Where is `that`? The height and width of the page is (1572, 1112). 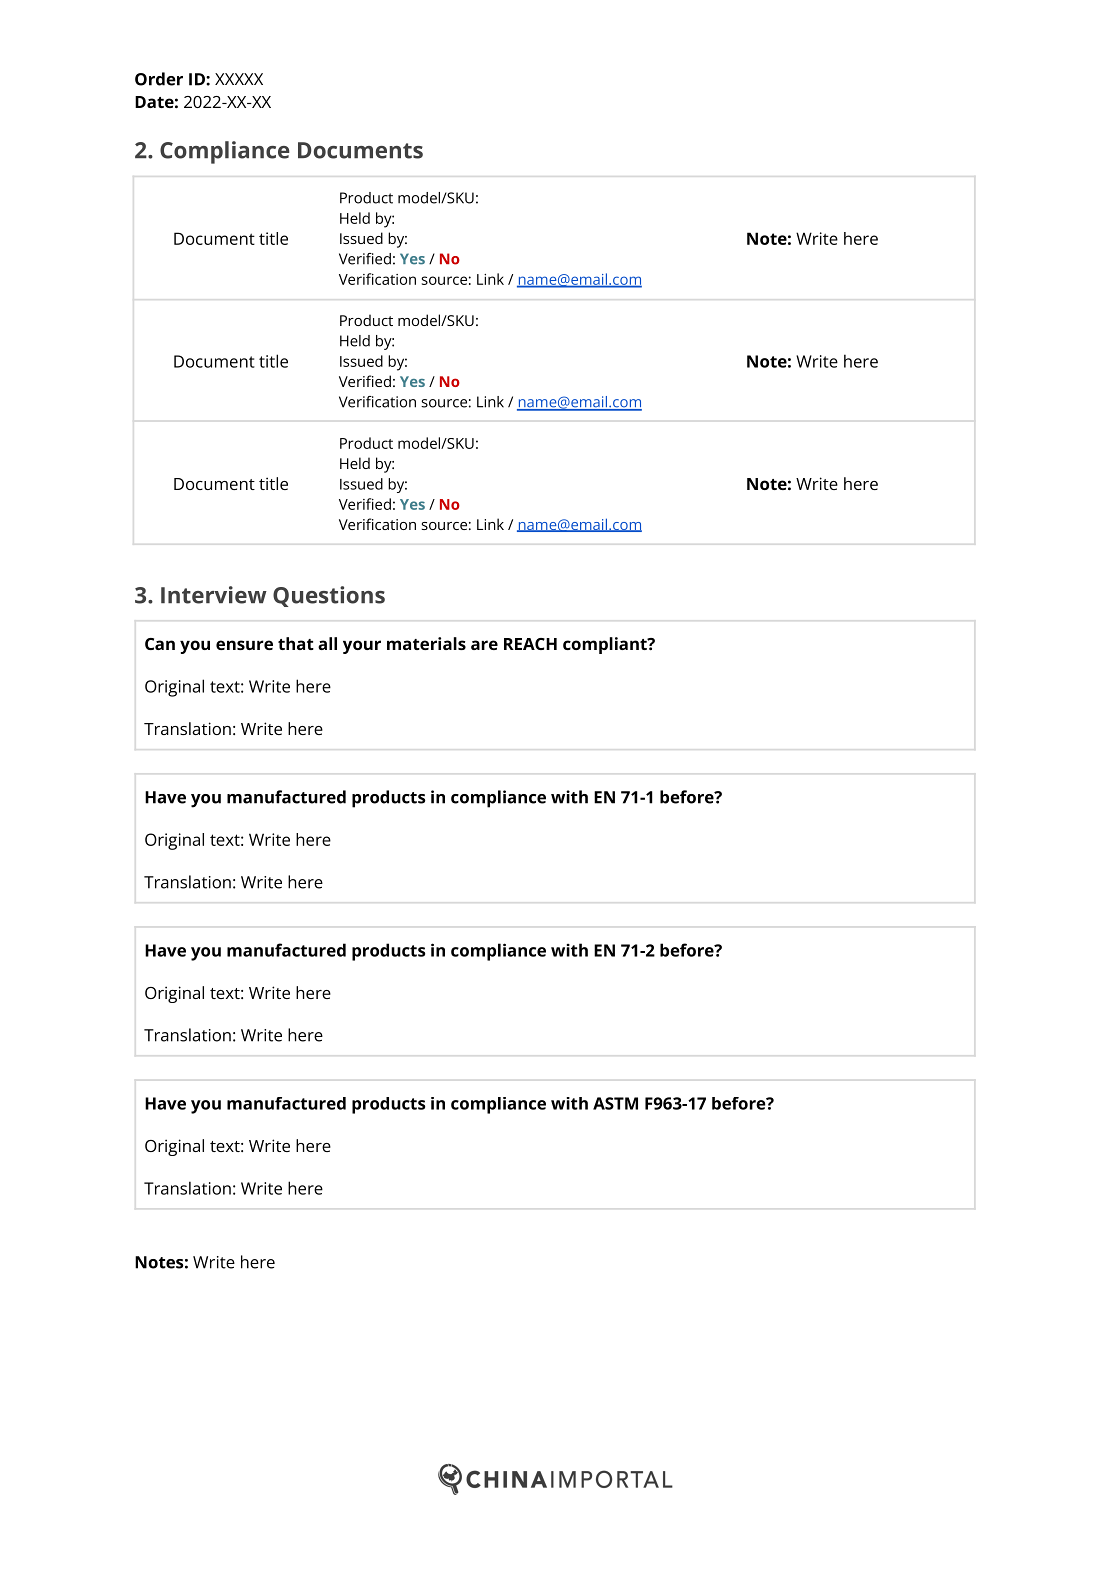
that is located at coordinates (296, 643).
